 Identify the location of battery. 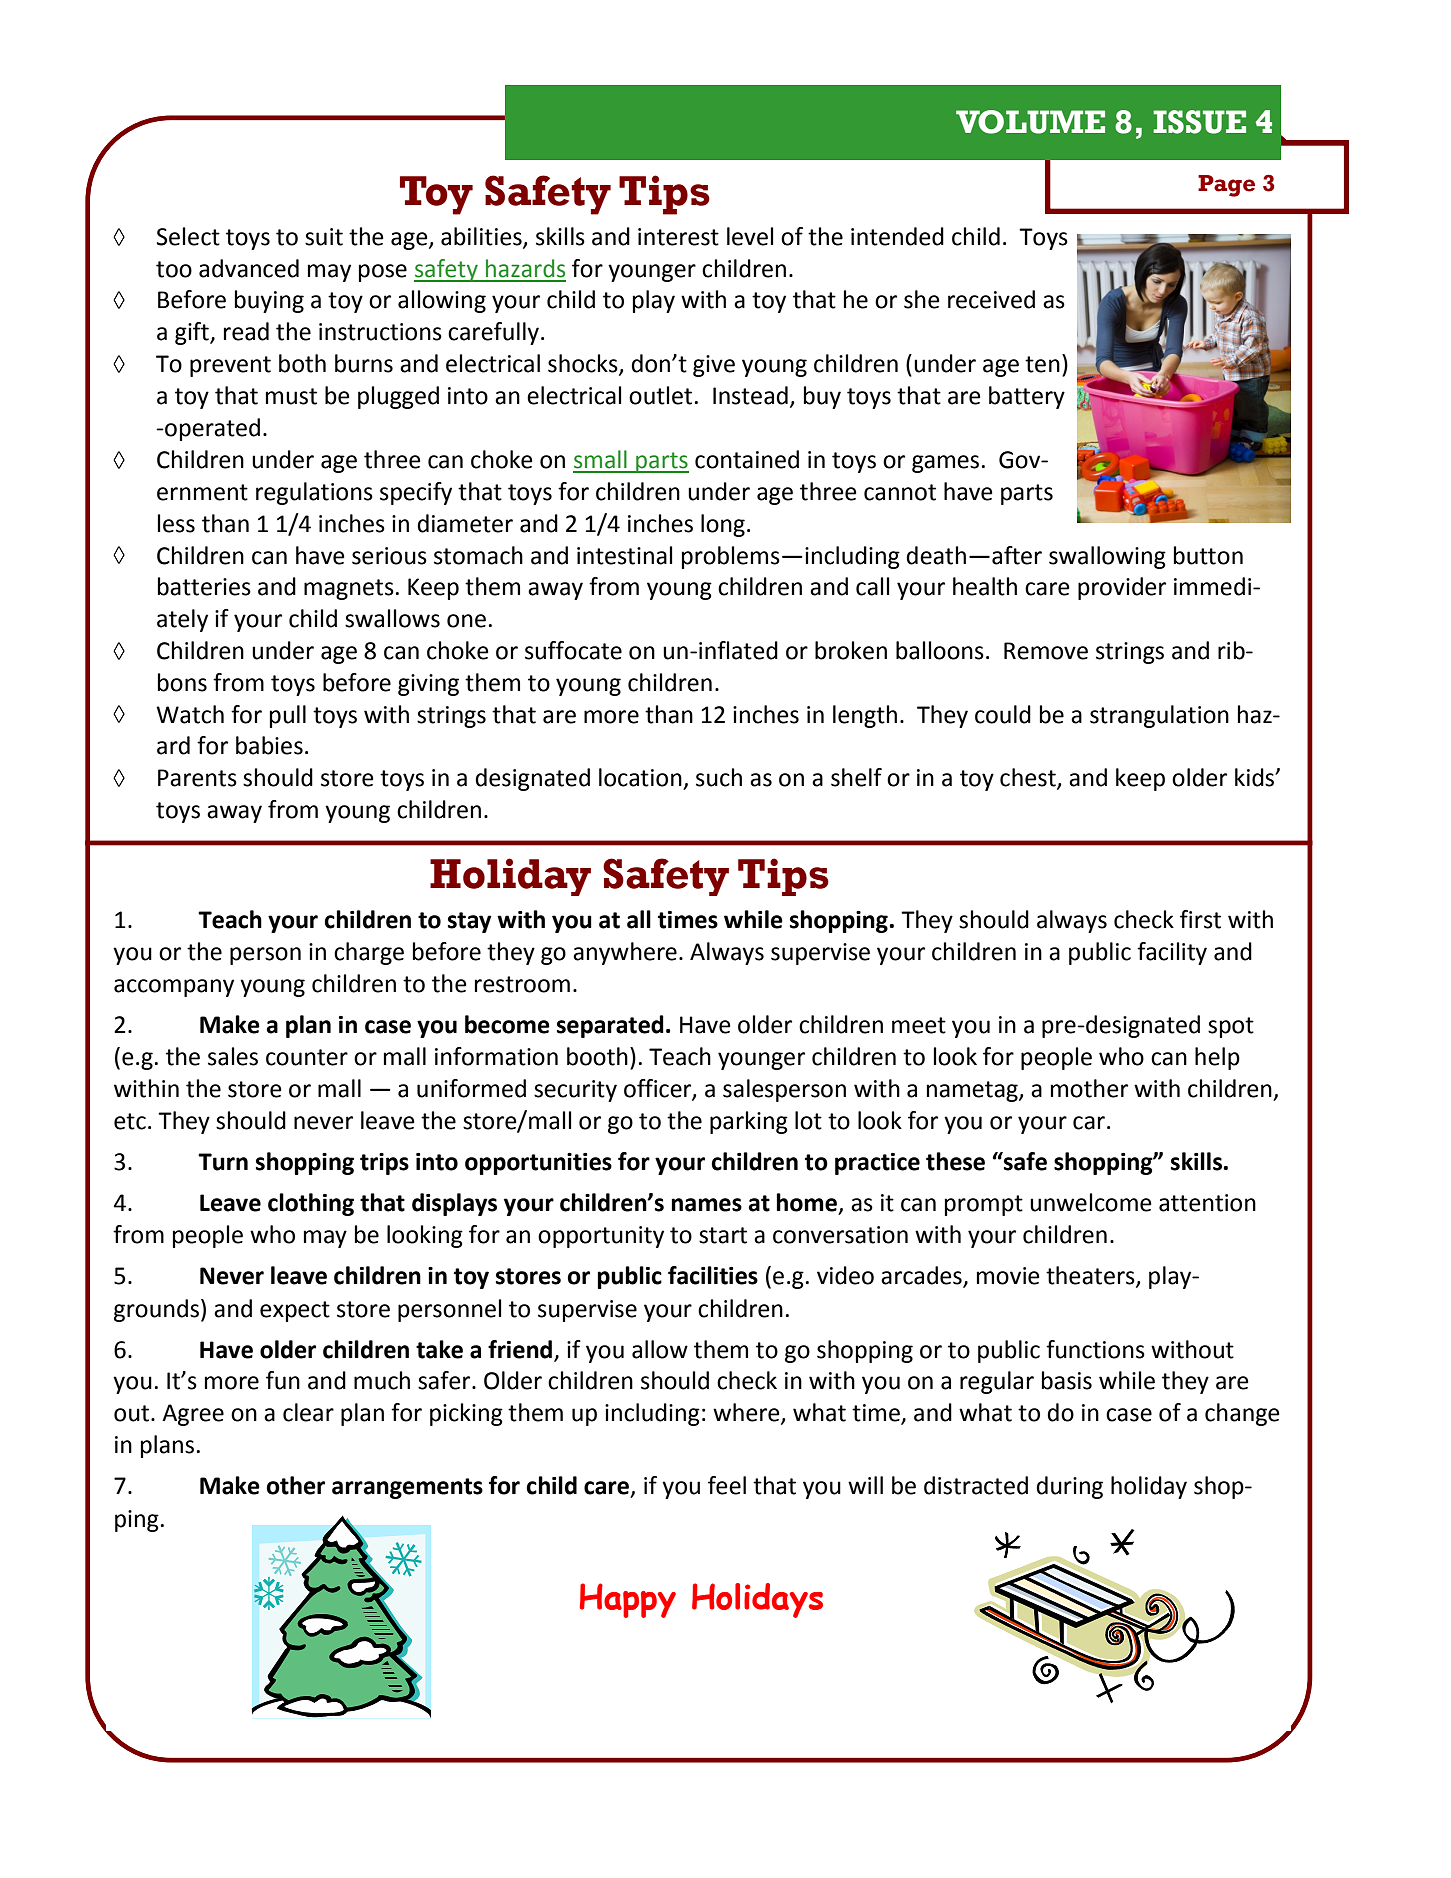
(1027, 397).
